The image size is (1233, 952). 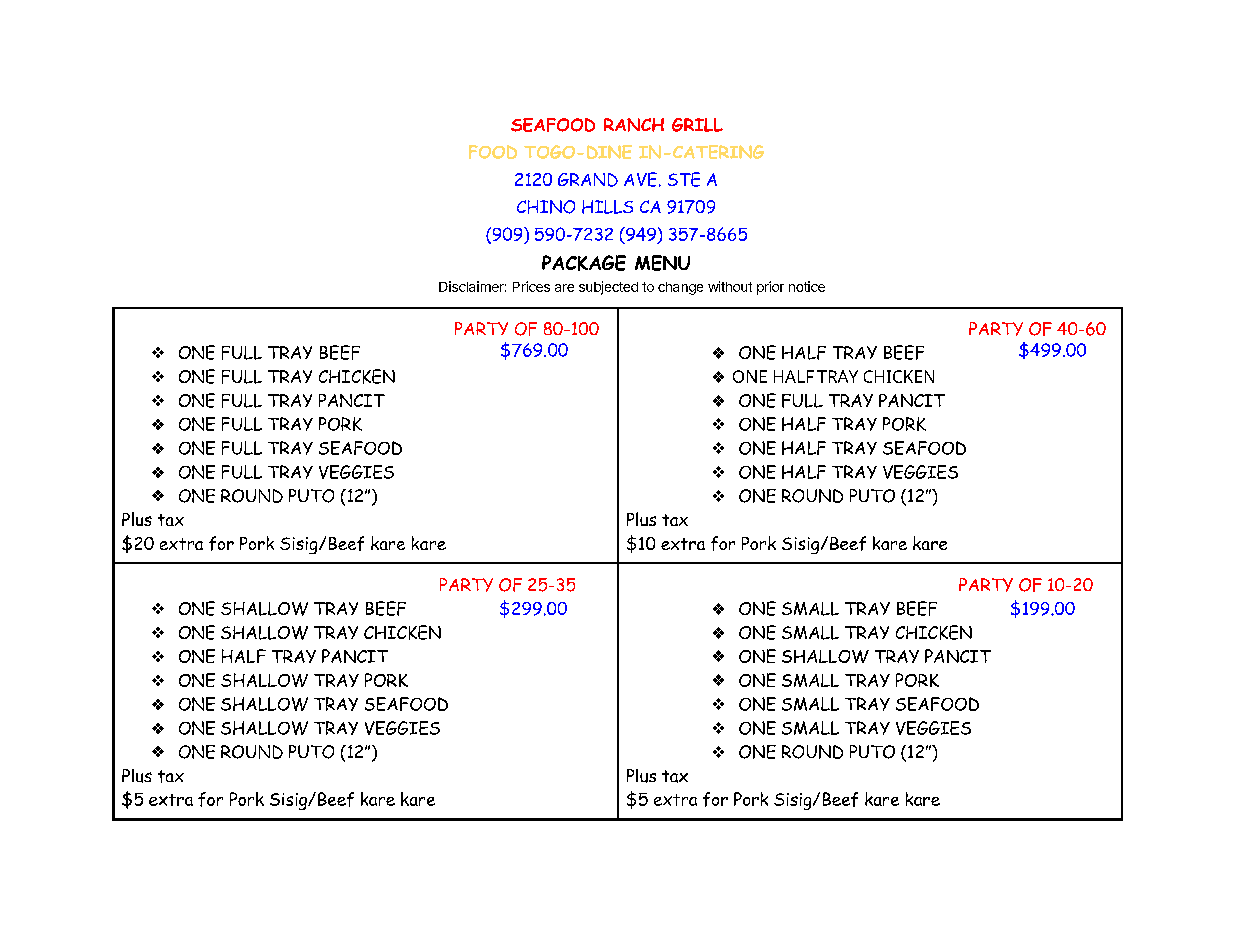 I want to click on AVE, so click(x=640, y=179).
